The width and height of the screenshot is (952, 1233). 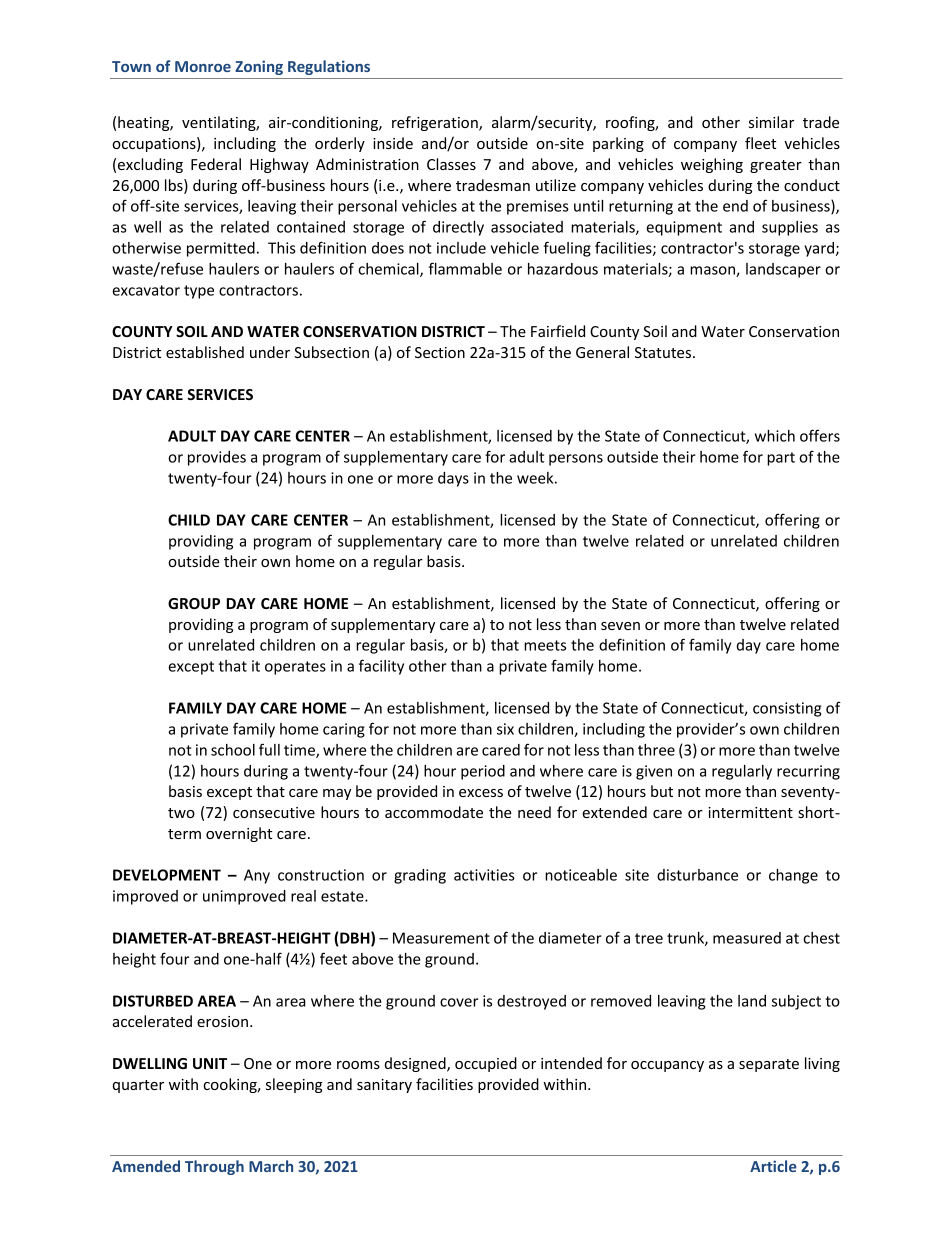 What do you see at coordinates (771, 122) in the screenshot?
I see `similar` at bounding box center [771, 122].
